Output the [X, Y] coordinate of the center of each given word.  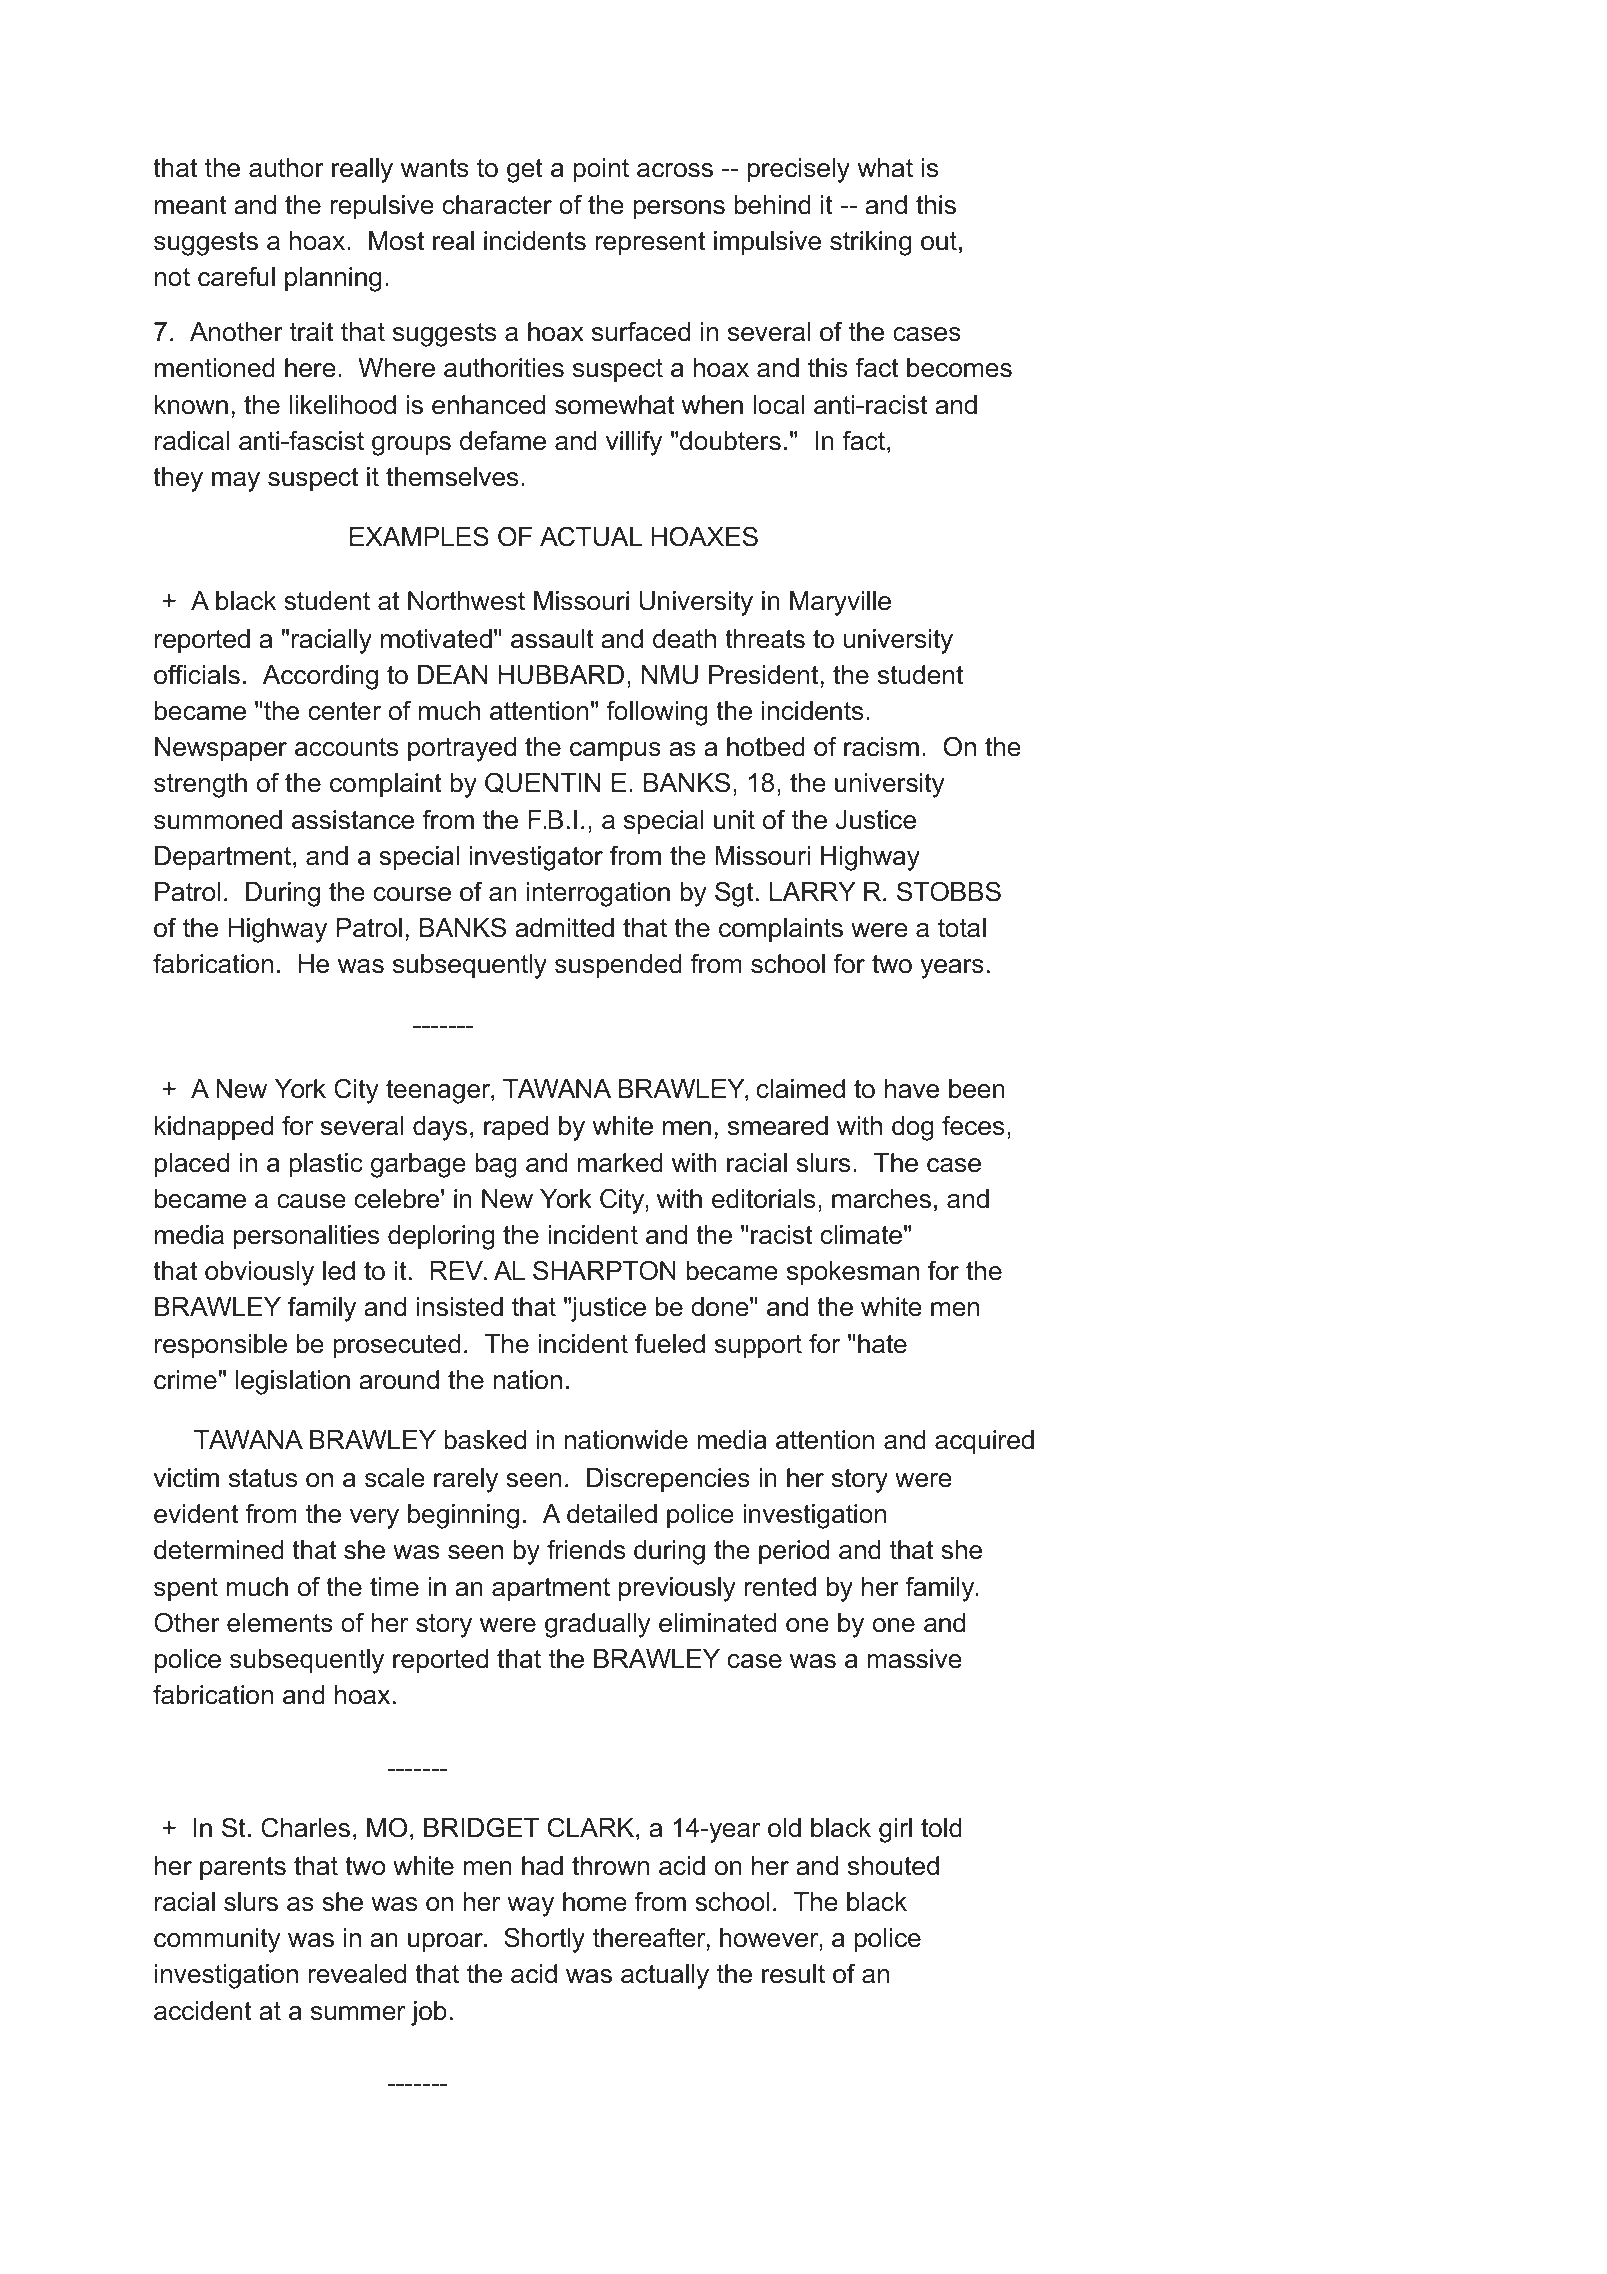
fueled [670, 1343]
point [601, 170]
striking [870, 243]
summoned [218, 820]
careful [236, 276]
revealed [357, 1974]
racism [881, 747]
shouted [893, 1866]
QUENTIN [542, 783]
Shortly [544, 1940]
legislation [293, 1382]
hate [882, 1344]
